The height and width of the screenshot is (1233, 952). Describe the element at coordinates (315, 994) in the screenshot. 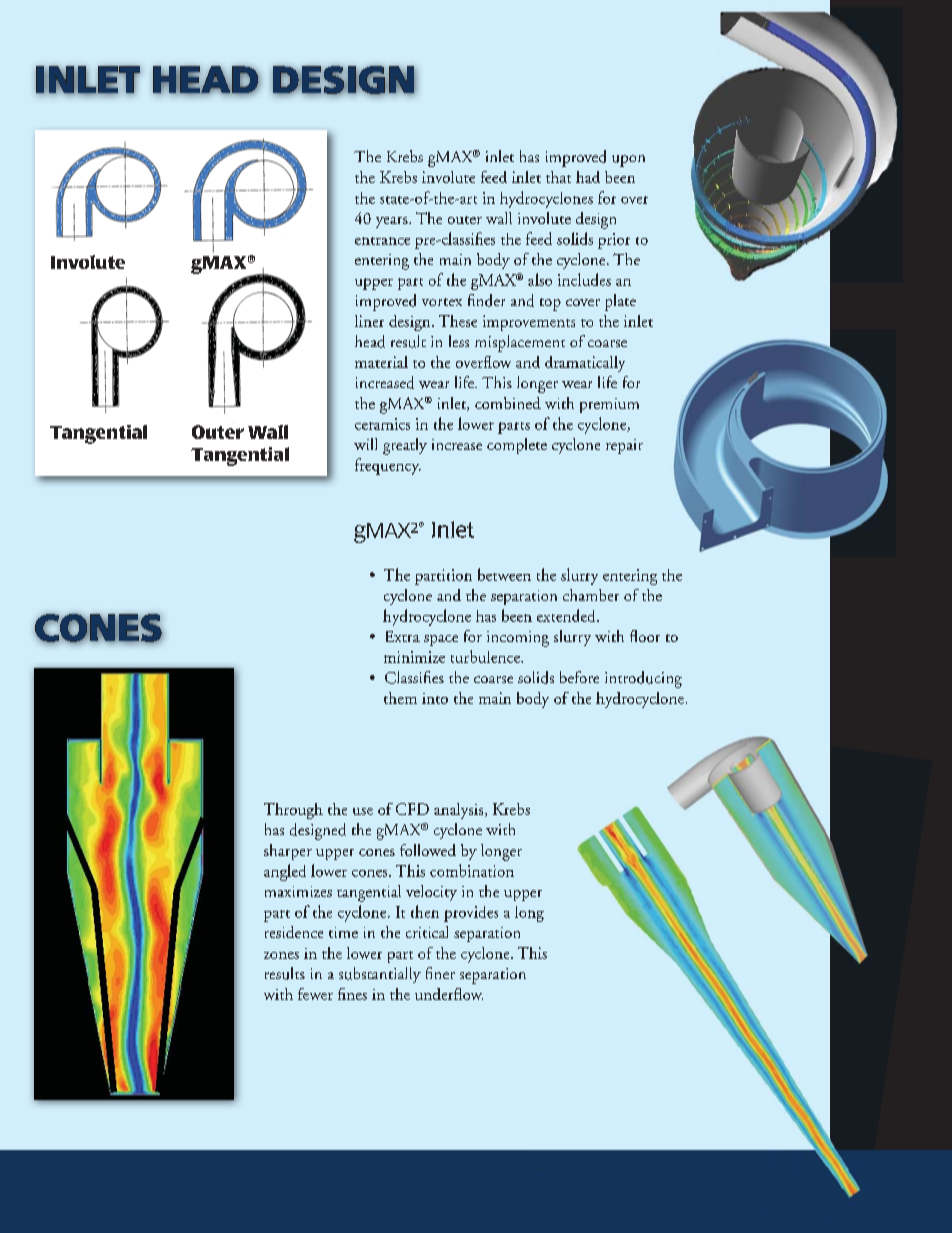

I see `fewer` at that location.
